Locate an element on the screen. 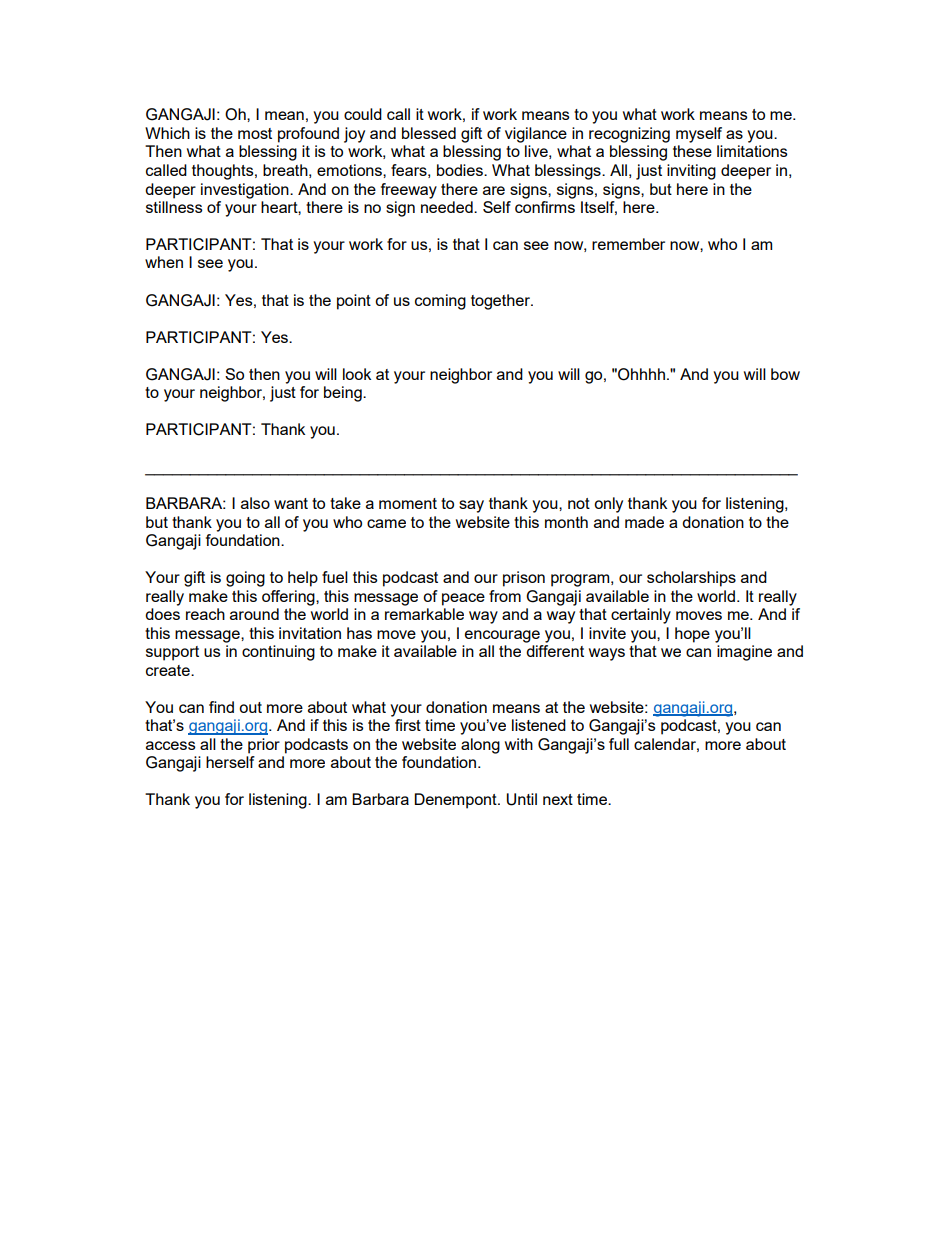 The image size is (952, 1233). bow is located at coordinates (785, 374).
